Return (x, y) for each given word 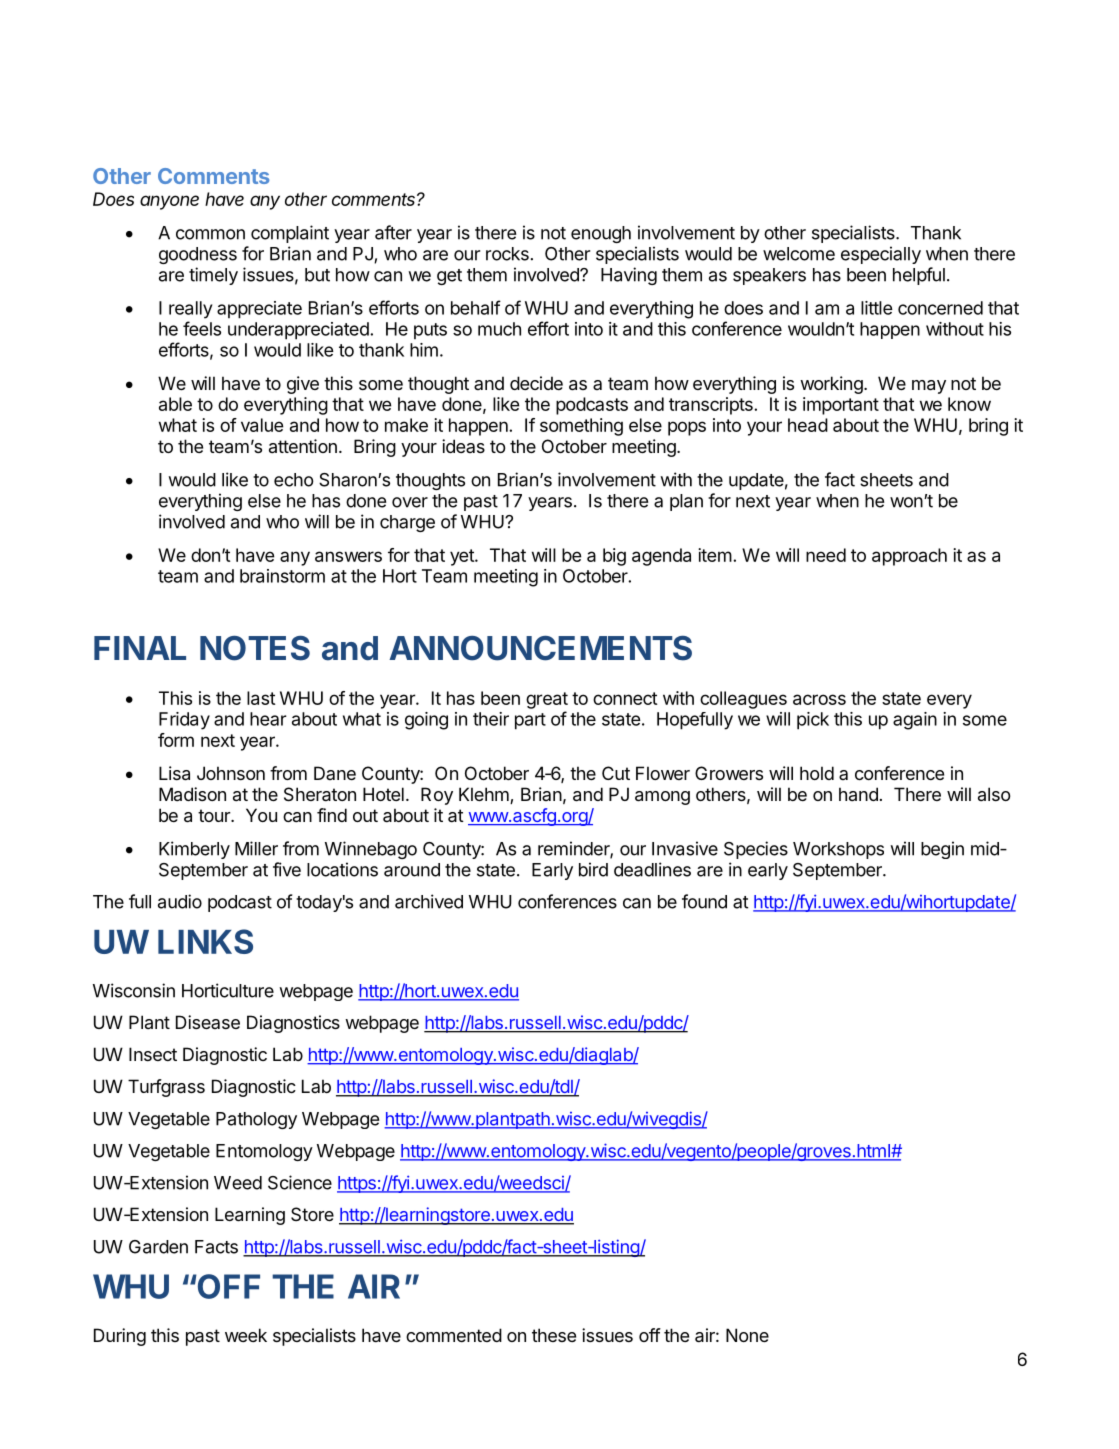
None (747, 1335)
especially (881, 255)
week (246, 1335)
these (554, 1335)
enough (601, 234)
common (210, 234)
